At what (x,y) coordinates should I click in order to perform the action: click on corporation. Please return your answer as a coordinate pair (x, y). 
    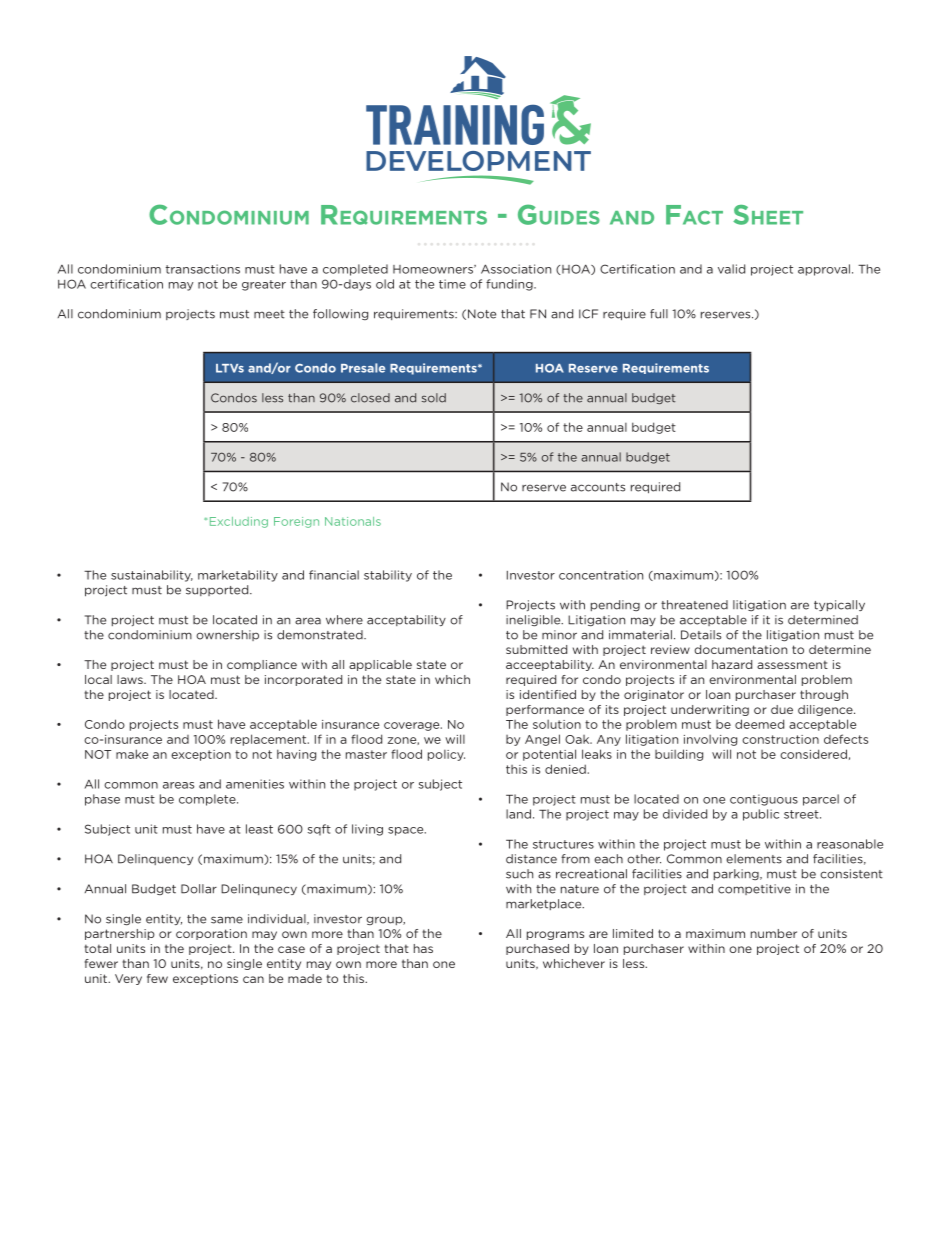
    Looking at the image, I should click on (211, 934).
